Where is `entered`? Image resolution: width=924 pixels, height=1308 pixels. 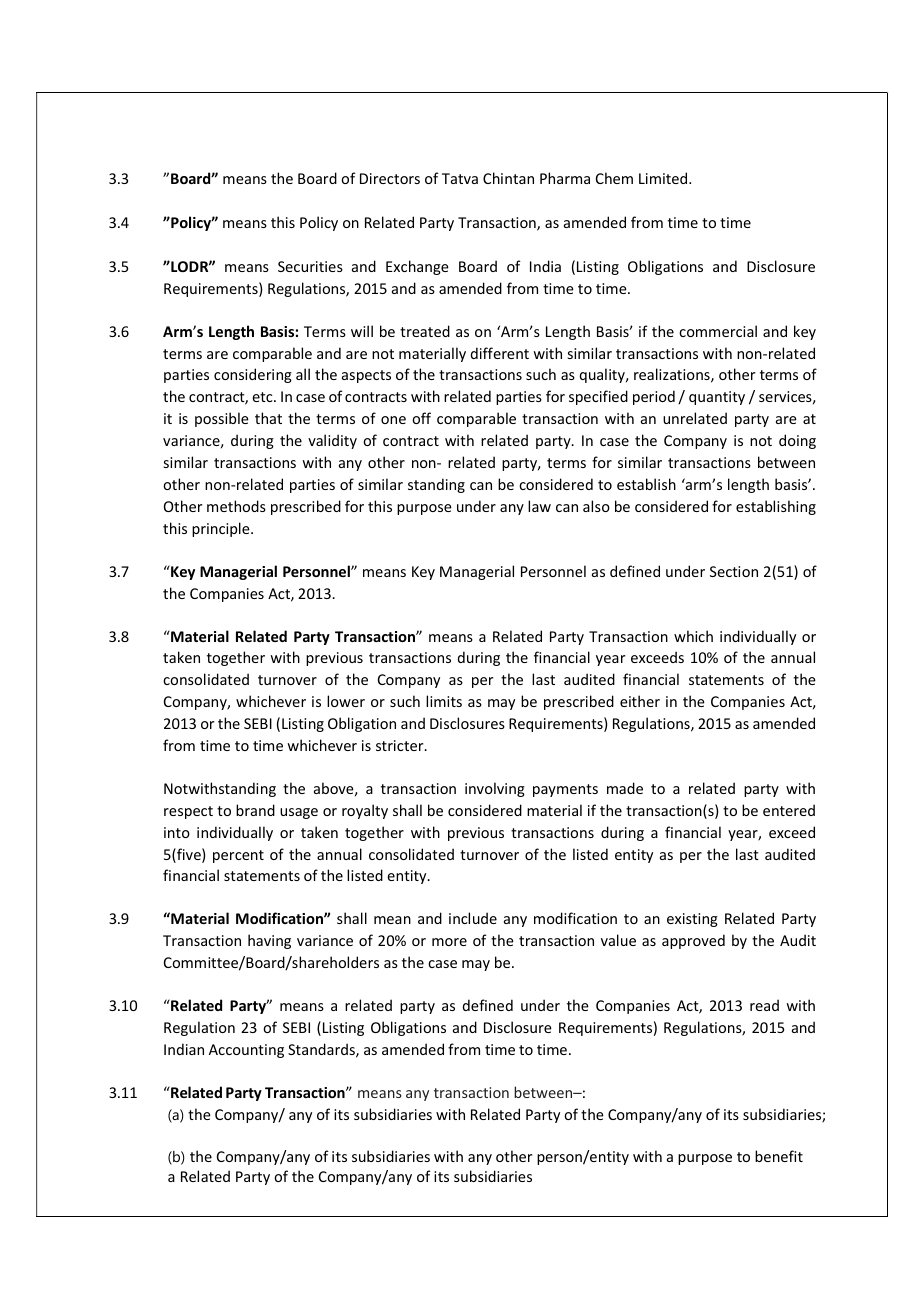 entered is located at coordinates (789, 810).
